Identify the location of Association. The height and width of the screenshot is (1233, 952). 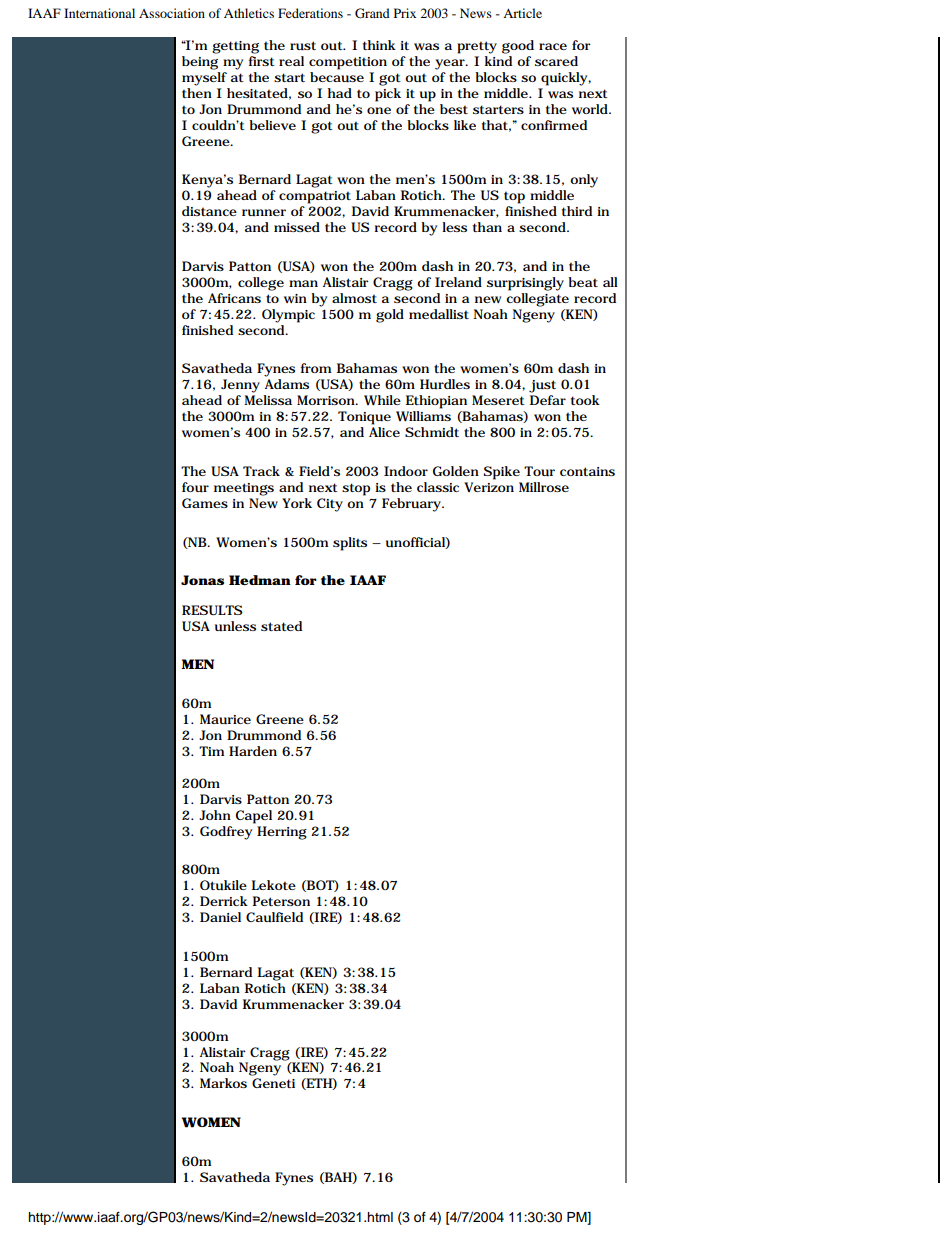
(172, 13).
